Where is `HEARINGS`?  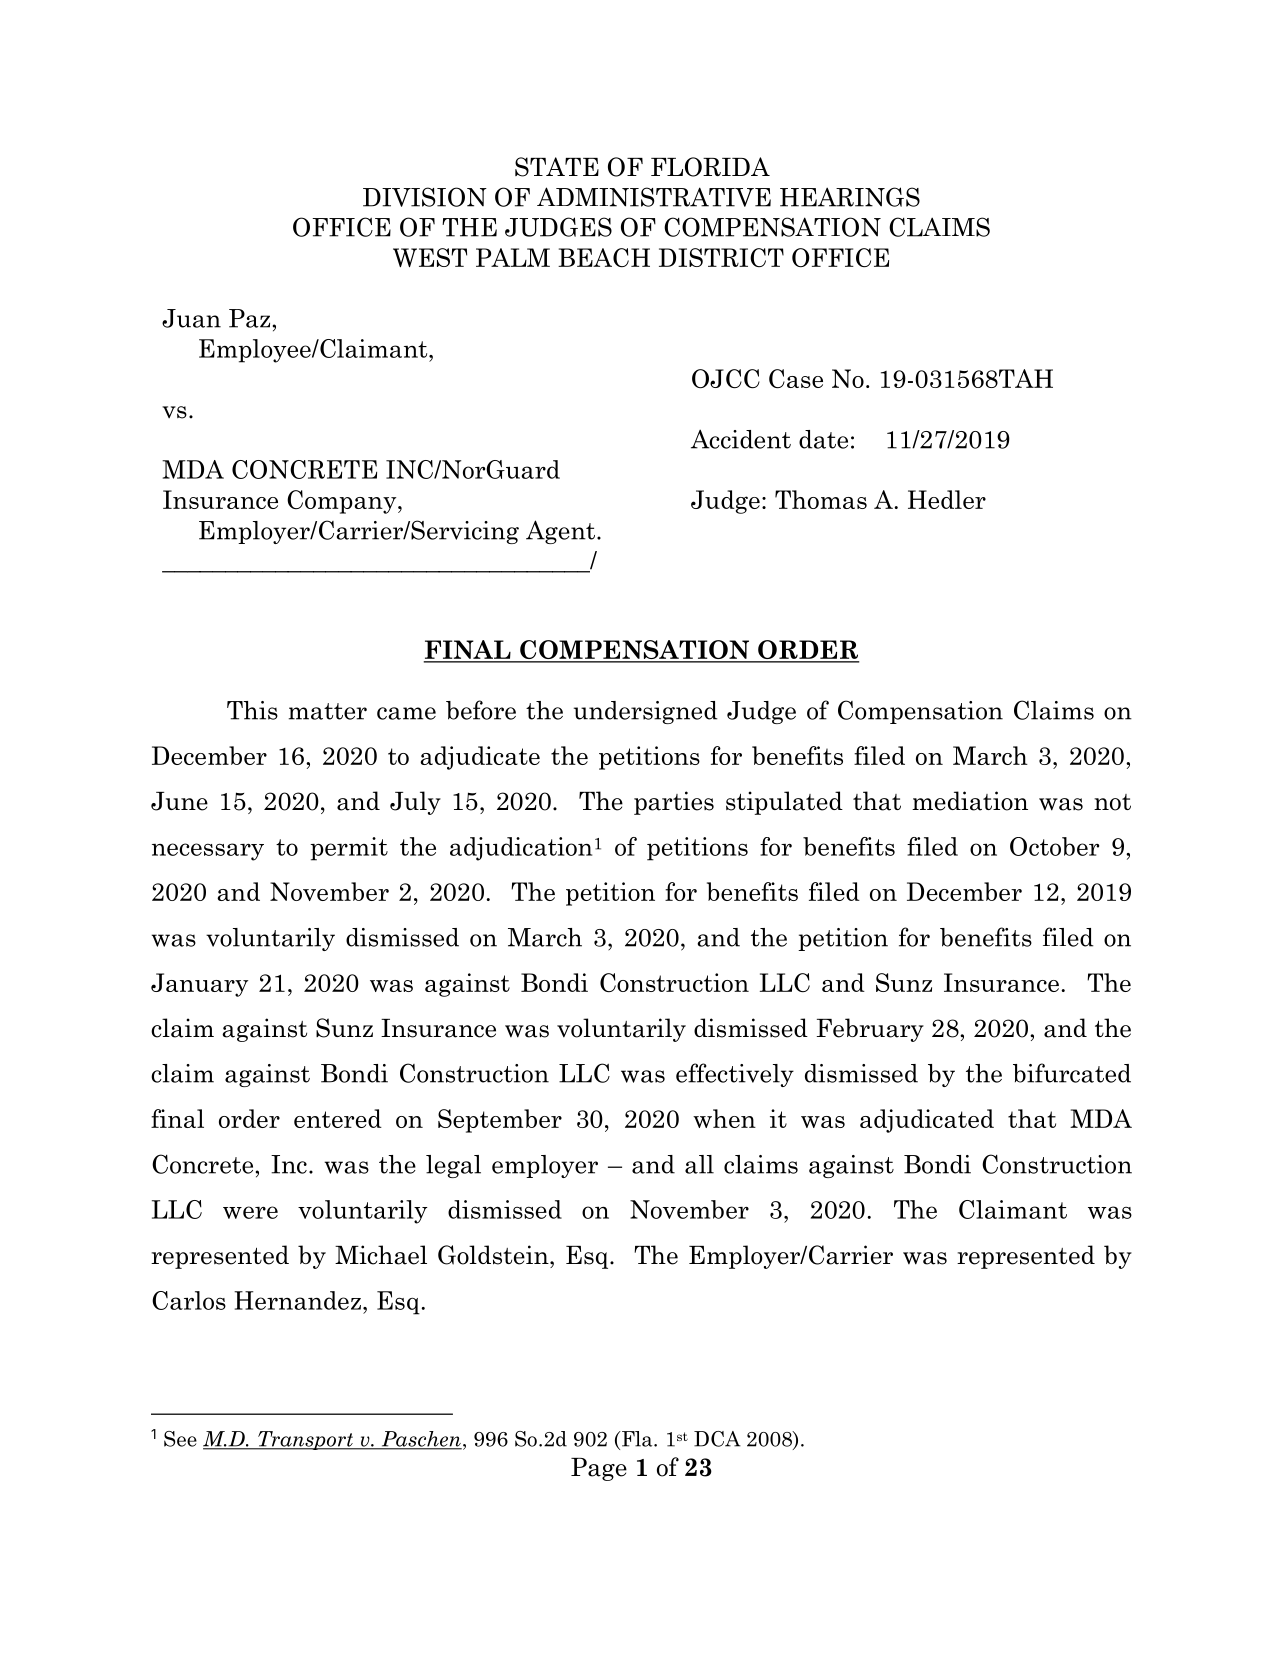
HEARINGS is located at coordinates (850, 197).
